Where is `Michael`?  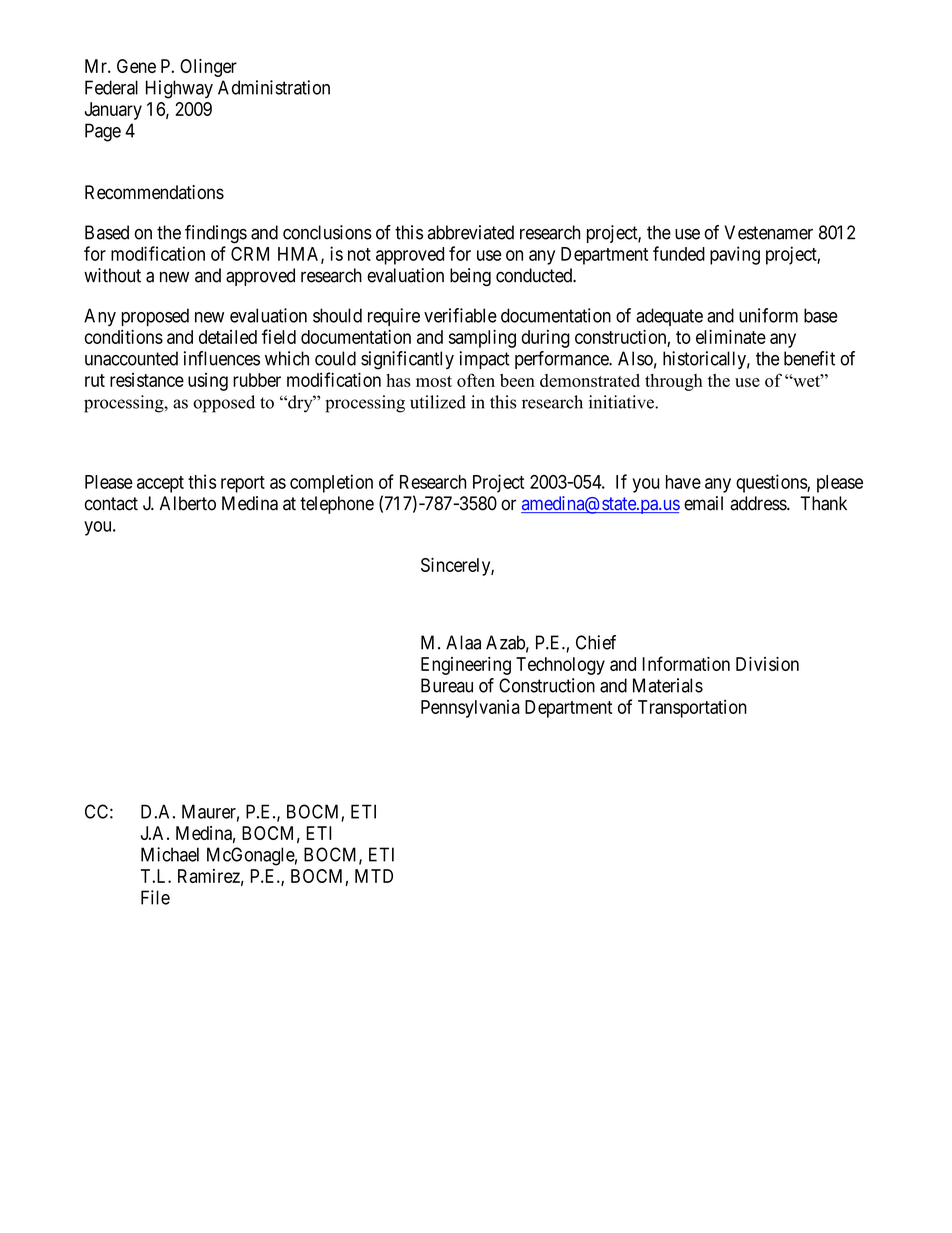 Michael is located at coordinates (170, 854).
